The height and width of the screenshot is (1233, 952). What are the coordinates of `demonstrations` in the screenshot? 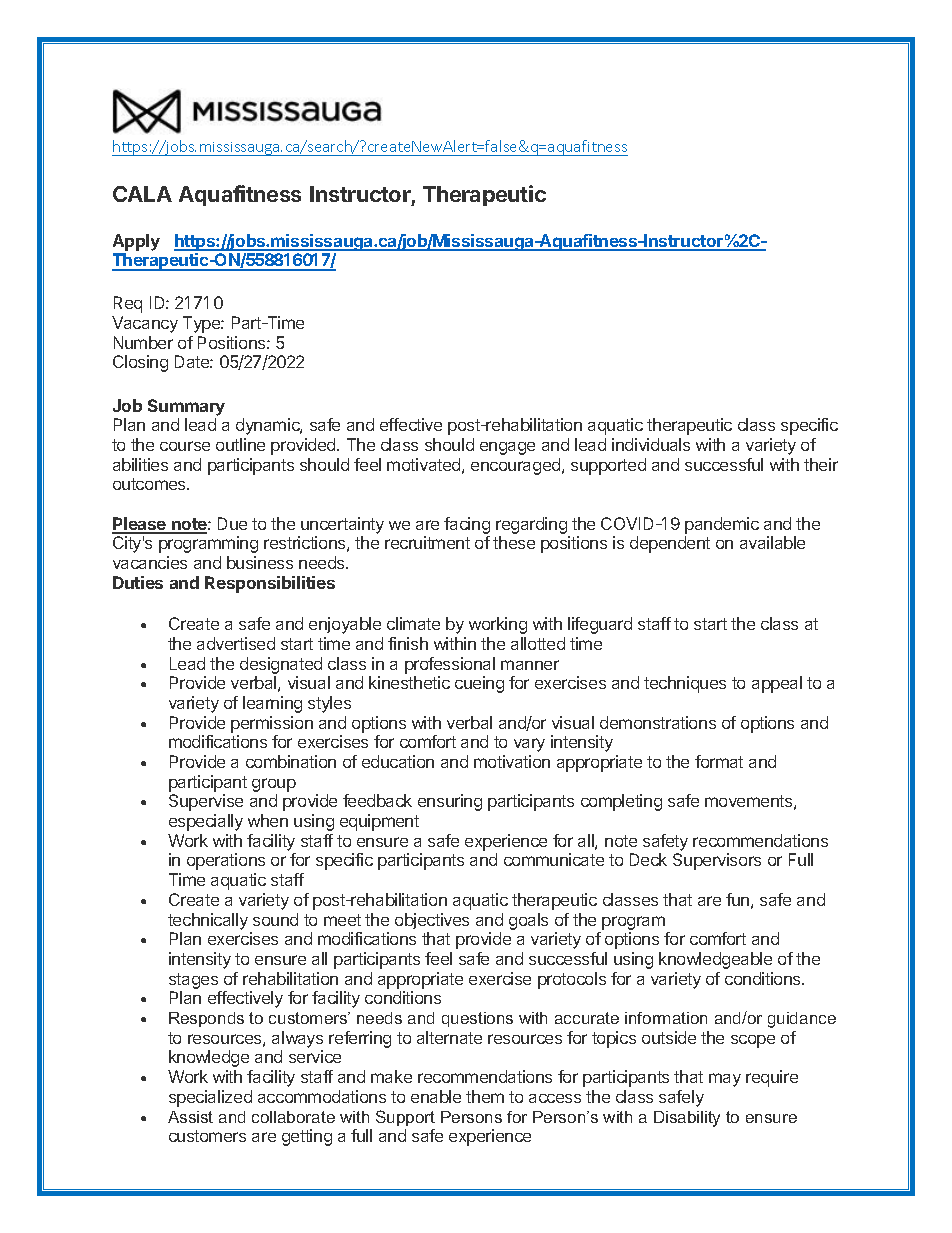 It's located at (658, 722).
